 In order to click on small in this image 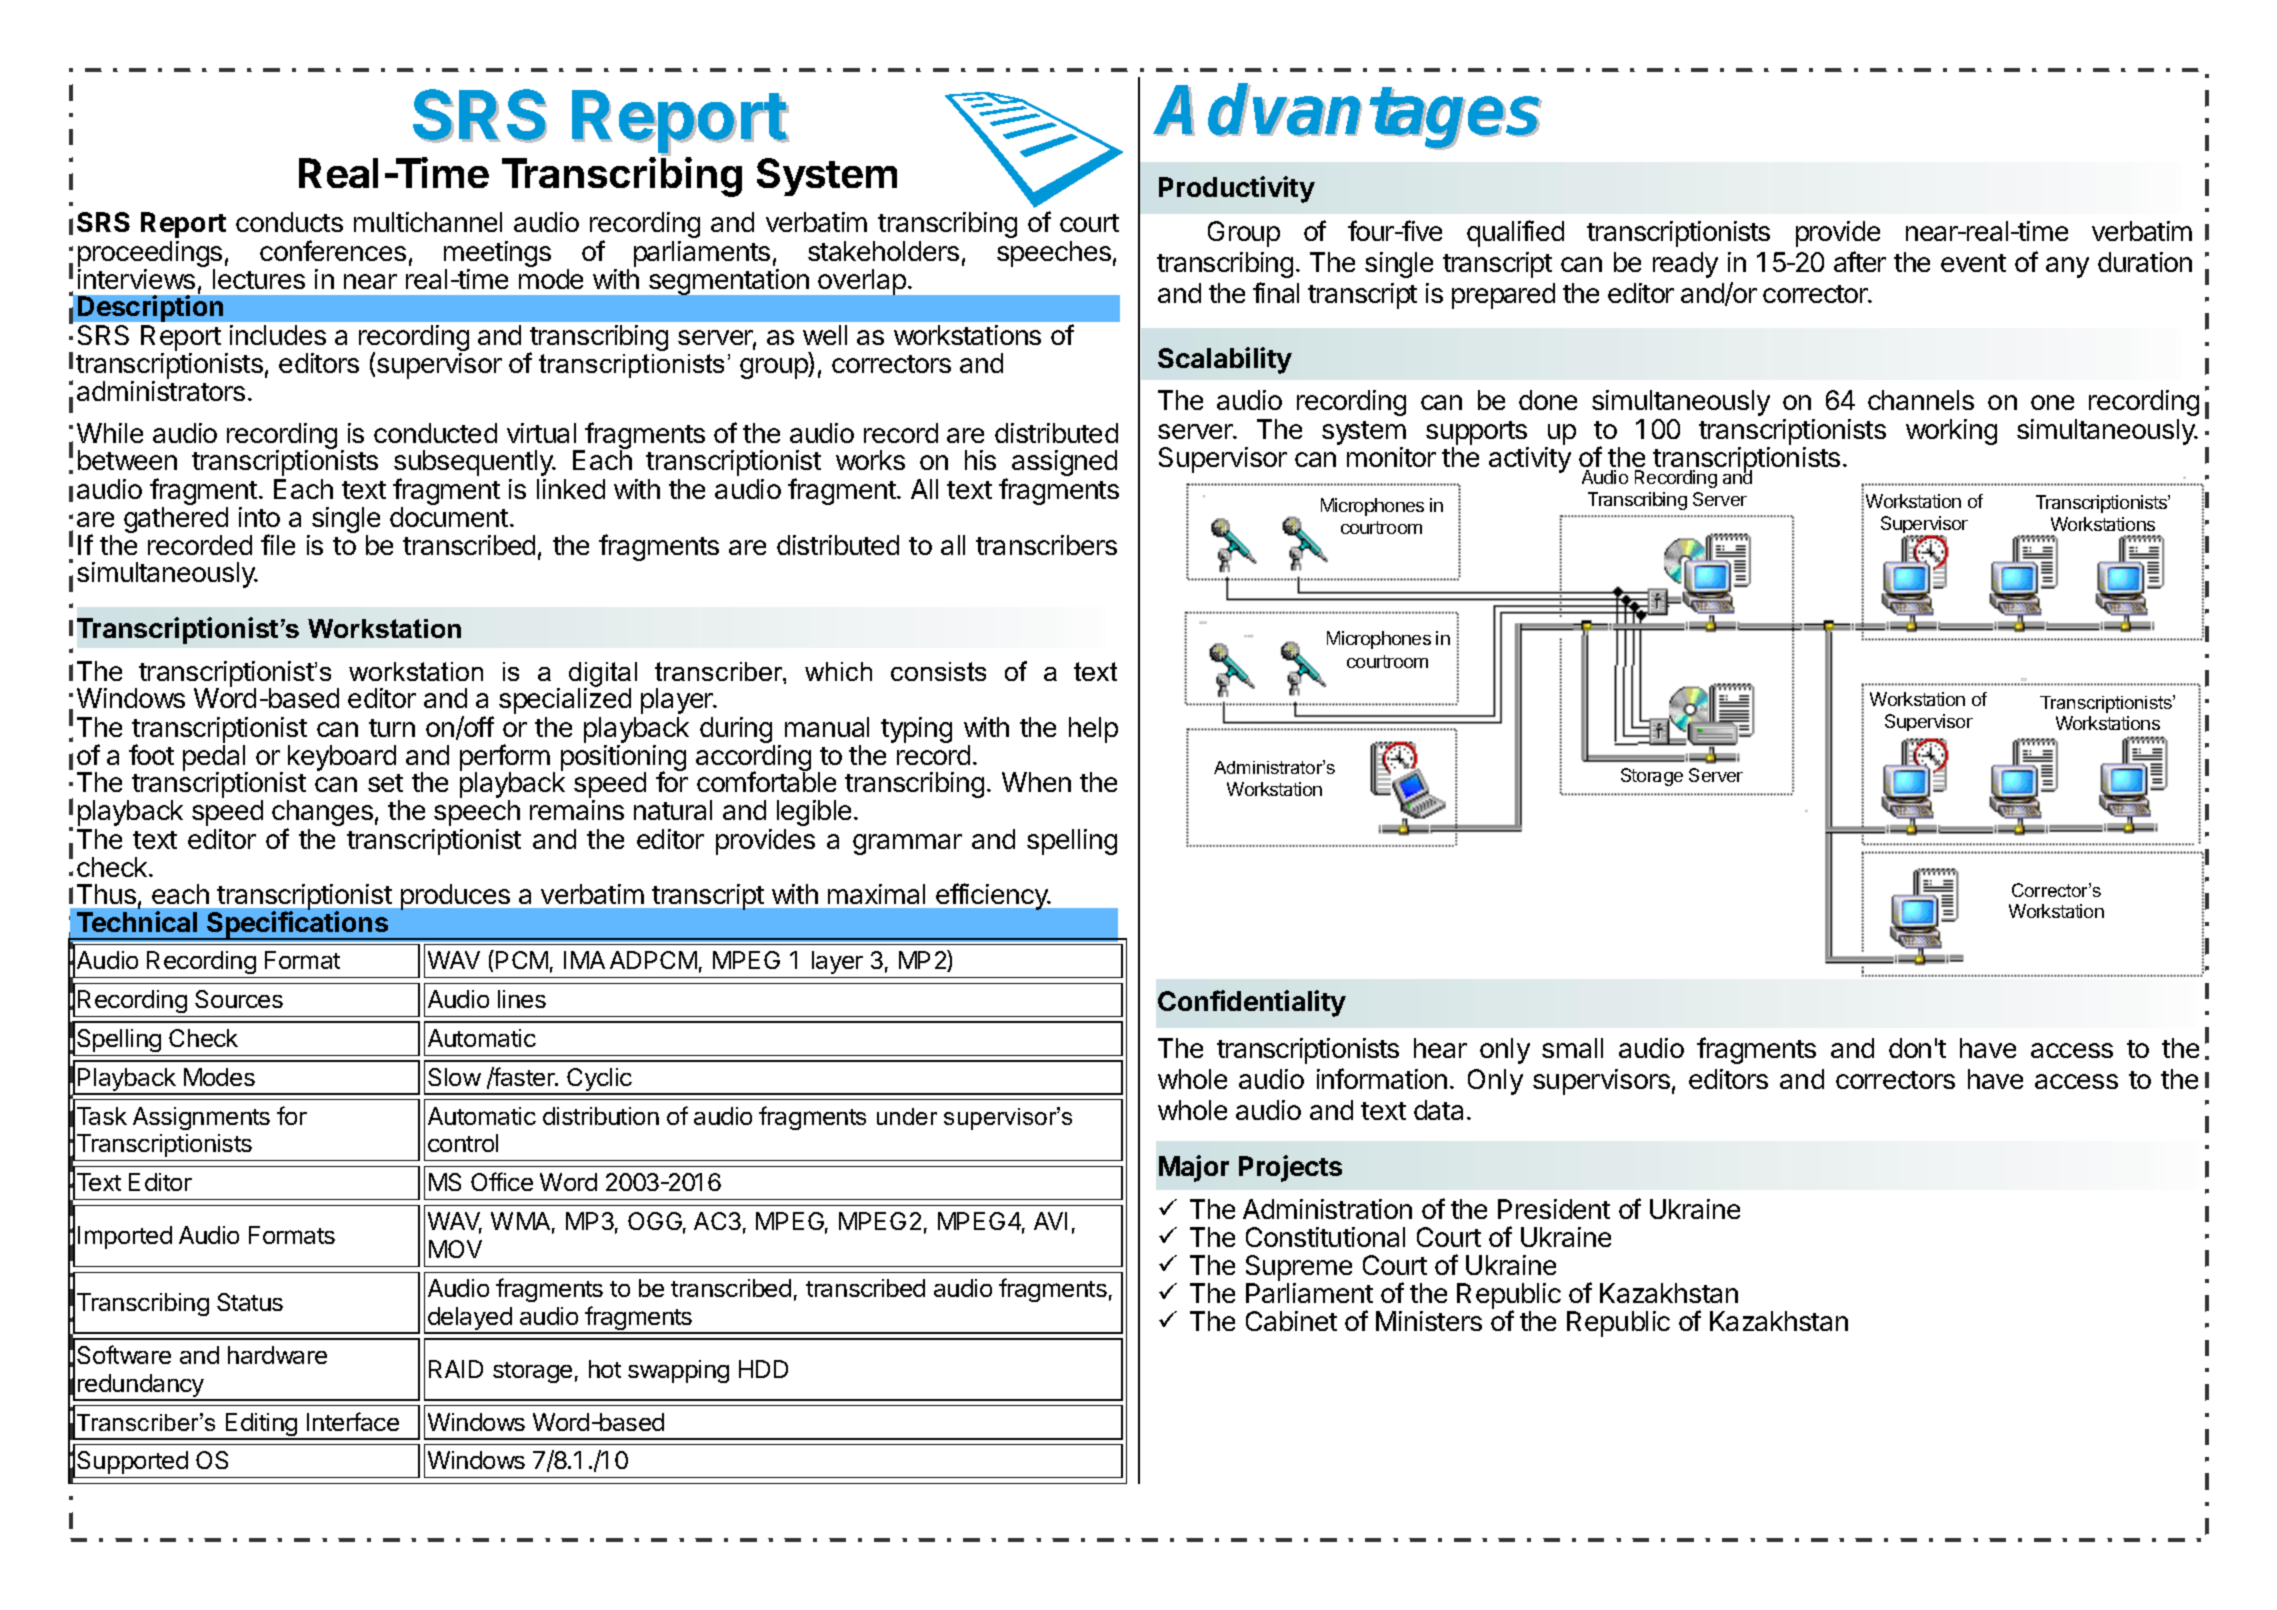, I will do `click(1572, 1048)`.
